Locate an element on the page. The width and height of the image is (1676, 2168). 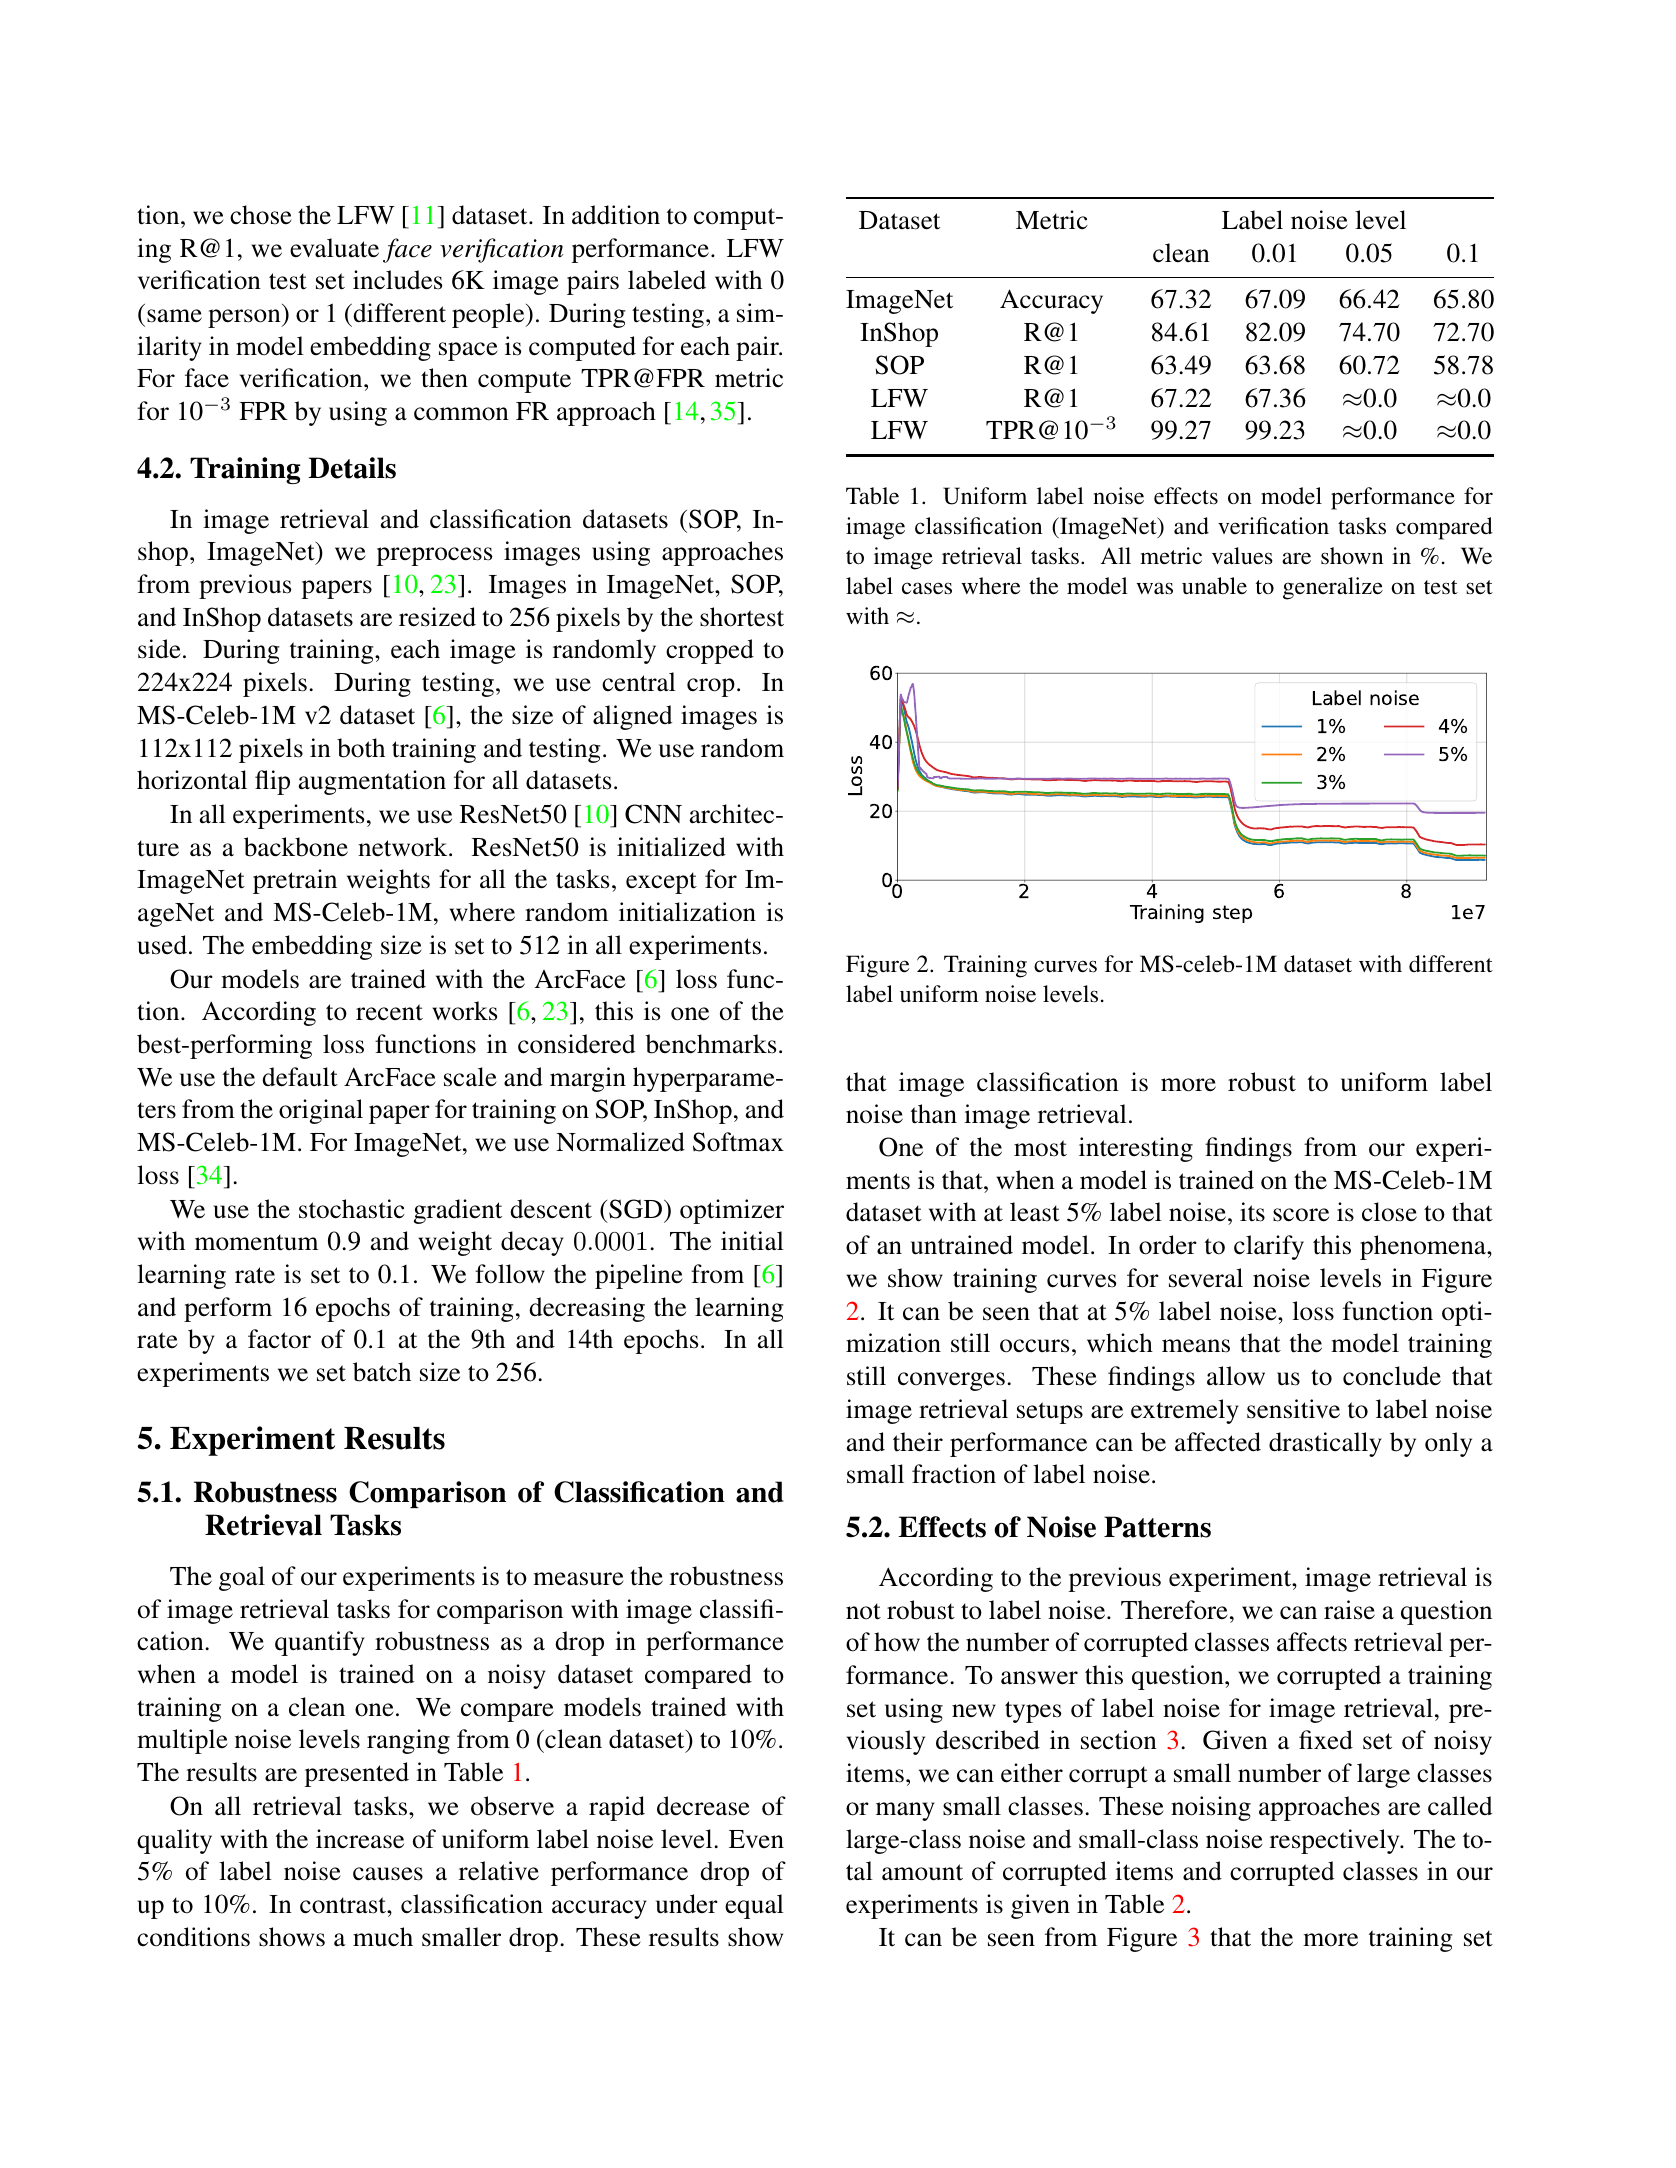
interesting is located at coordinates (1136, 1149).
